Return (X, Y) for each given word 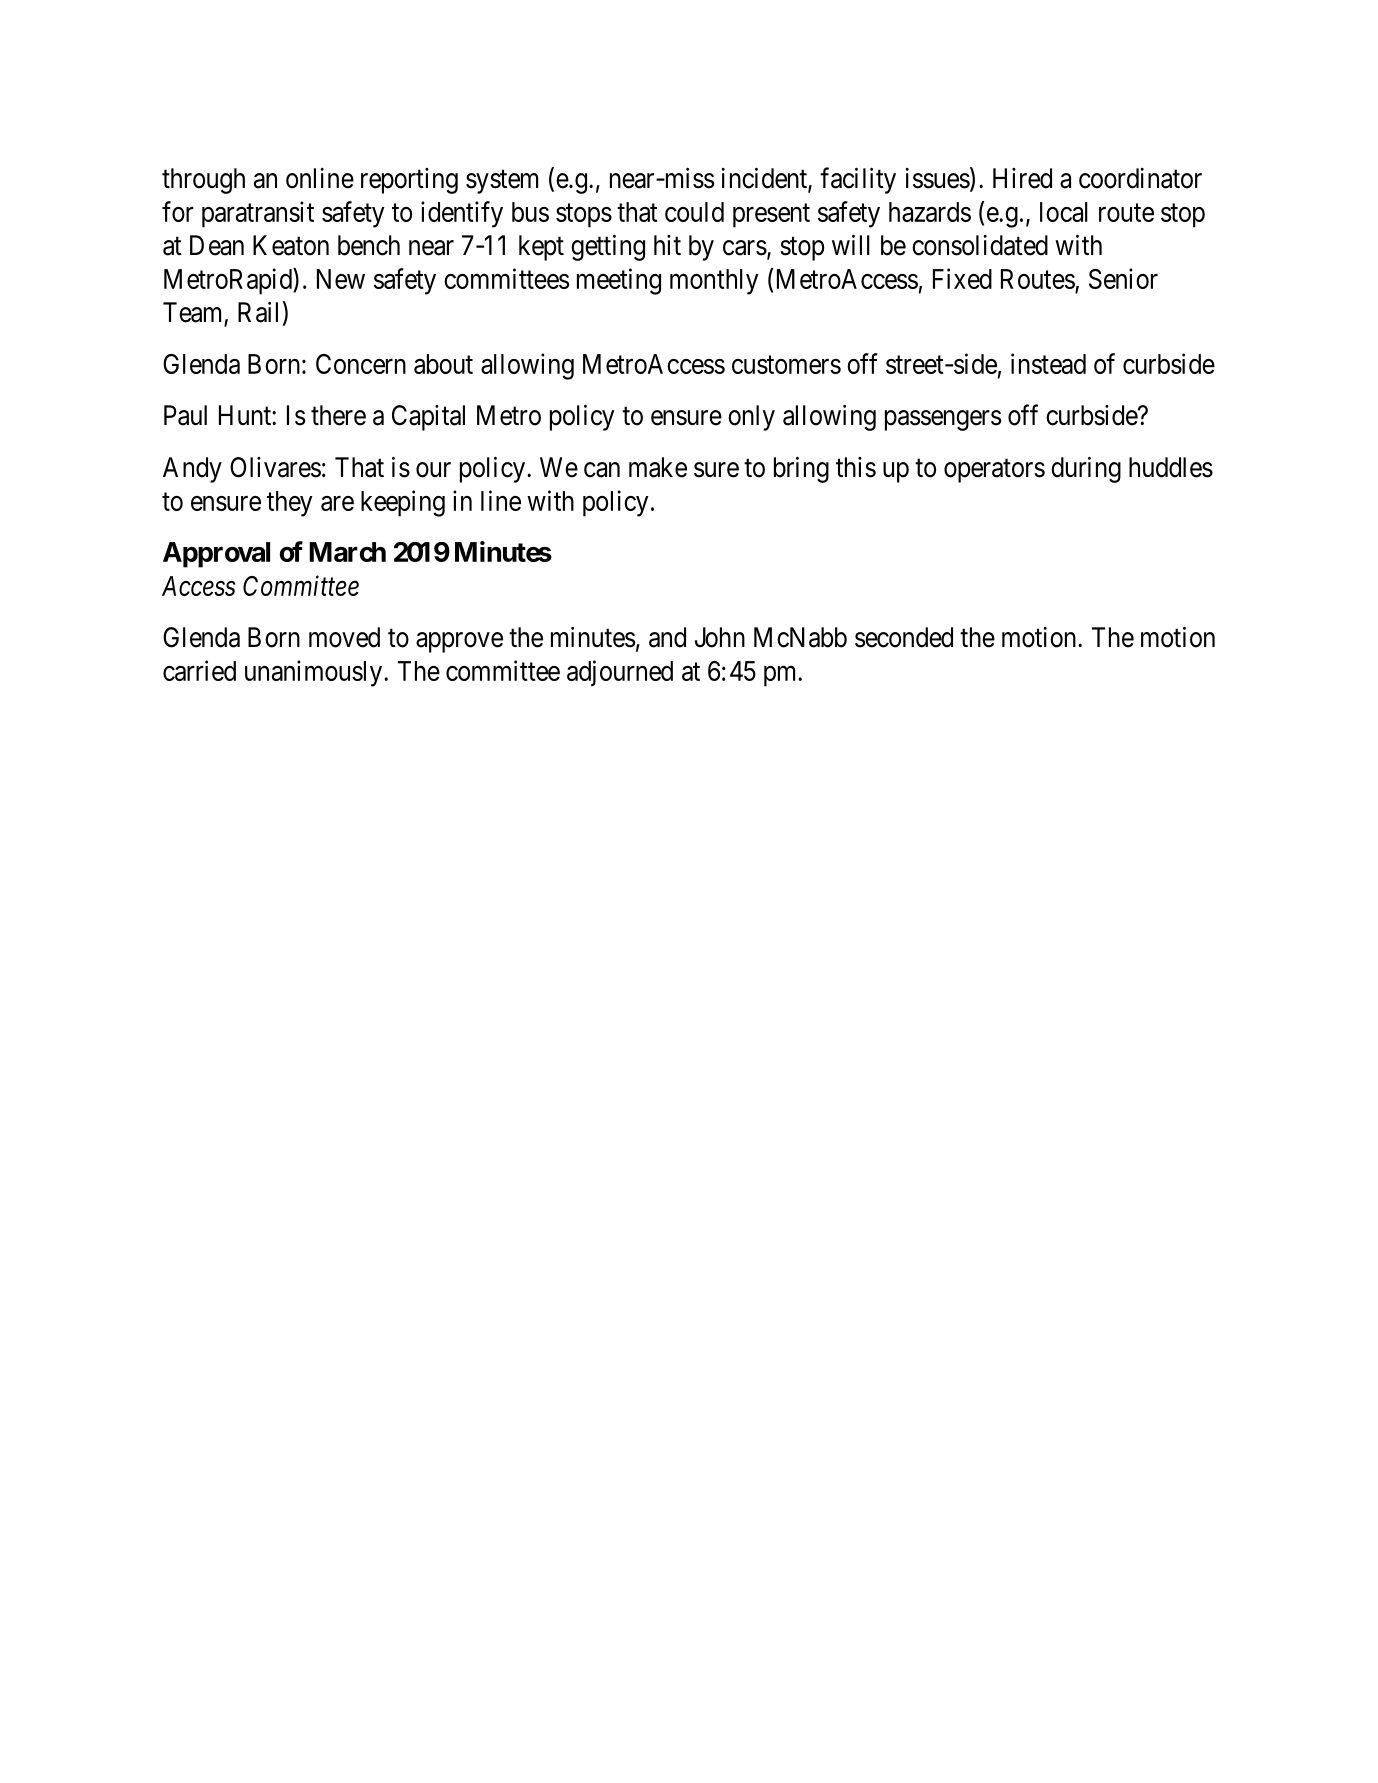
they (289, 504)
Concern (361, 364)
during (1086, 470)
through (203, 181)
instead (1048, 363)
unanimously (315, 673)
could (694, 212)
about (443, 364)
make (658, 467)
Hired (1022, 178)
